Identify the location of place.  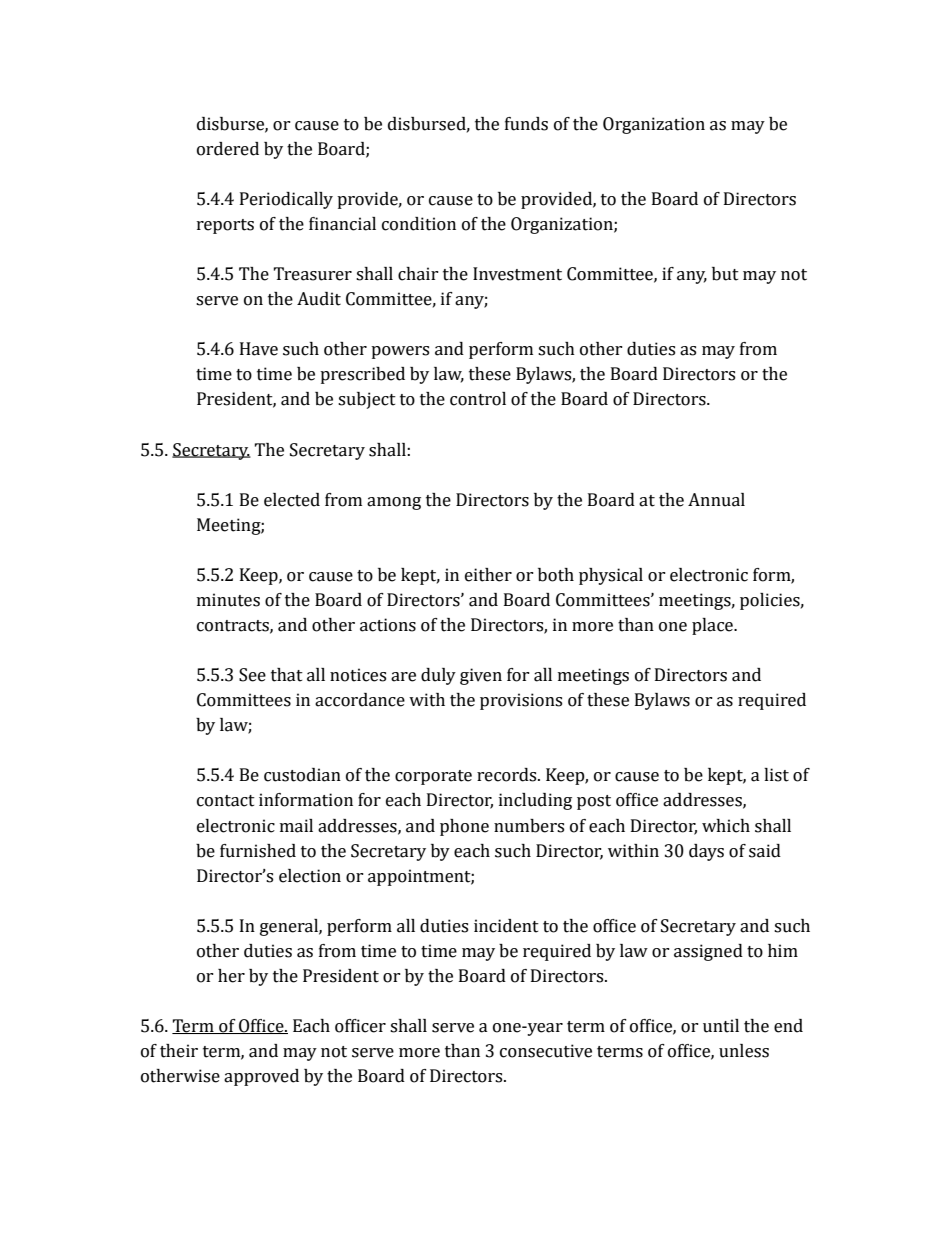
(713, 626).
